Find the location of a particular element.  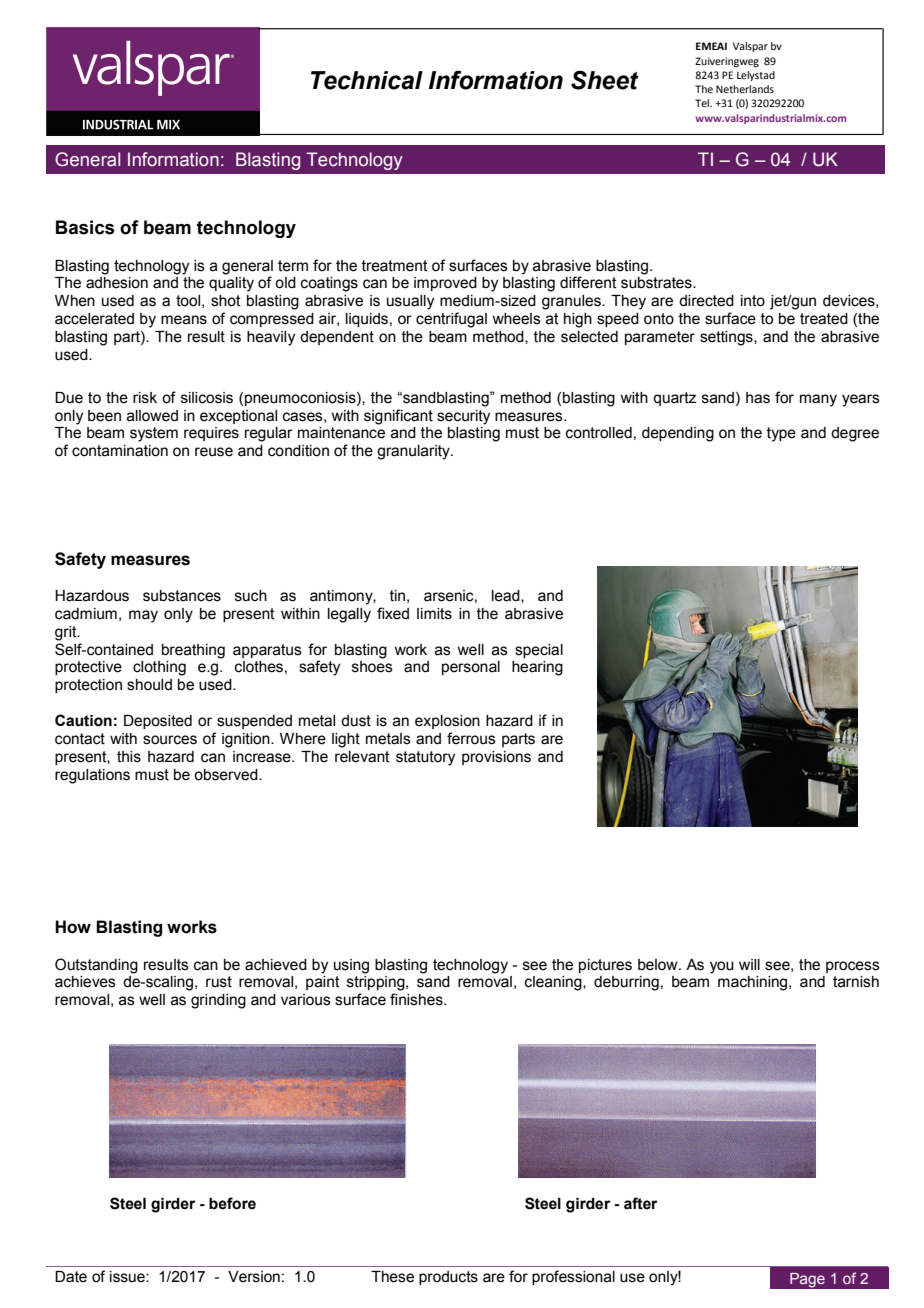

clothing is located at coordinates (159, 668).
